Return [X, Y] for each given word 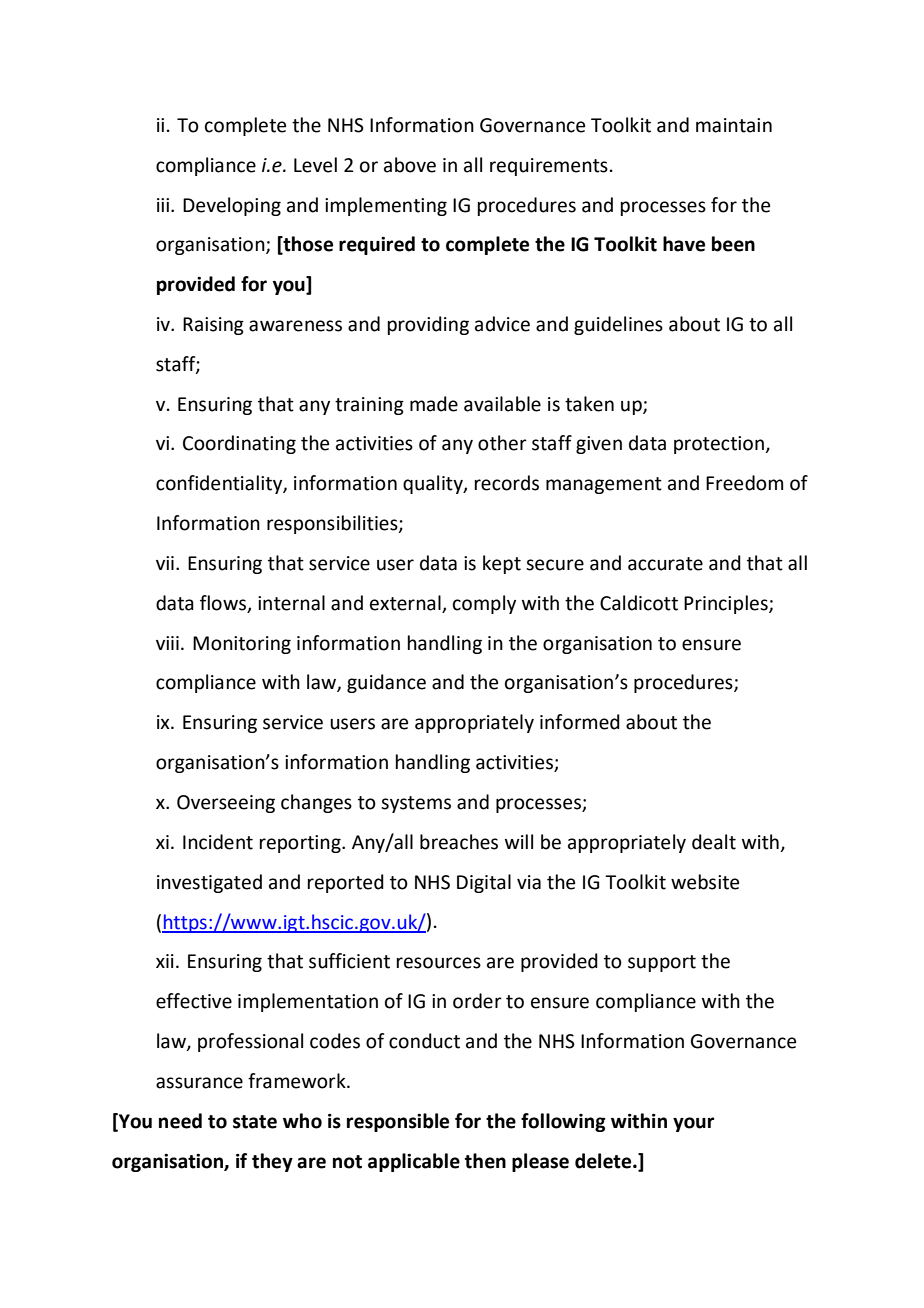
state [255, 1122]
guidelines [618, 325]
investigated [209, 883]
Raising [213, 326]
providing [428, 325]
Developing [232, 206]
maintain [734, 125]
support [662, 963]
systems [416, 804]
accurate [665, 564]
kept [502, 564]
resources [439, 963]
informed [580, 722]
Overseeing [226, 804]
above [410, 165]
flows [224, 604]
